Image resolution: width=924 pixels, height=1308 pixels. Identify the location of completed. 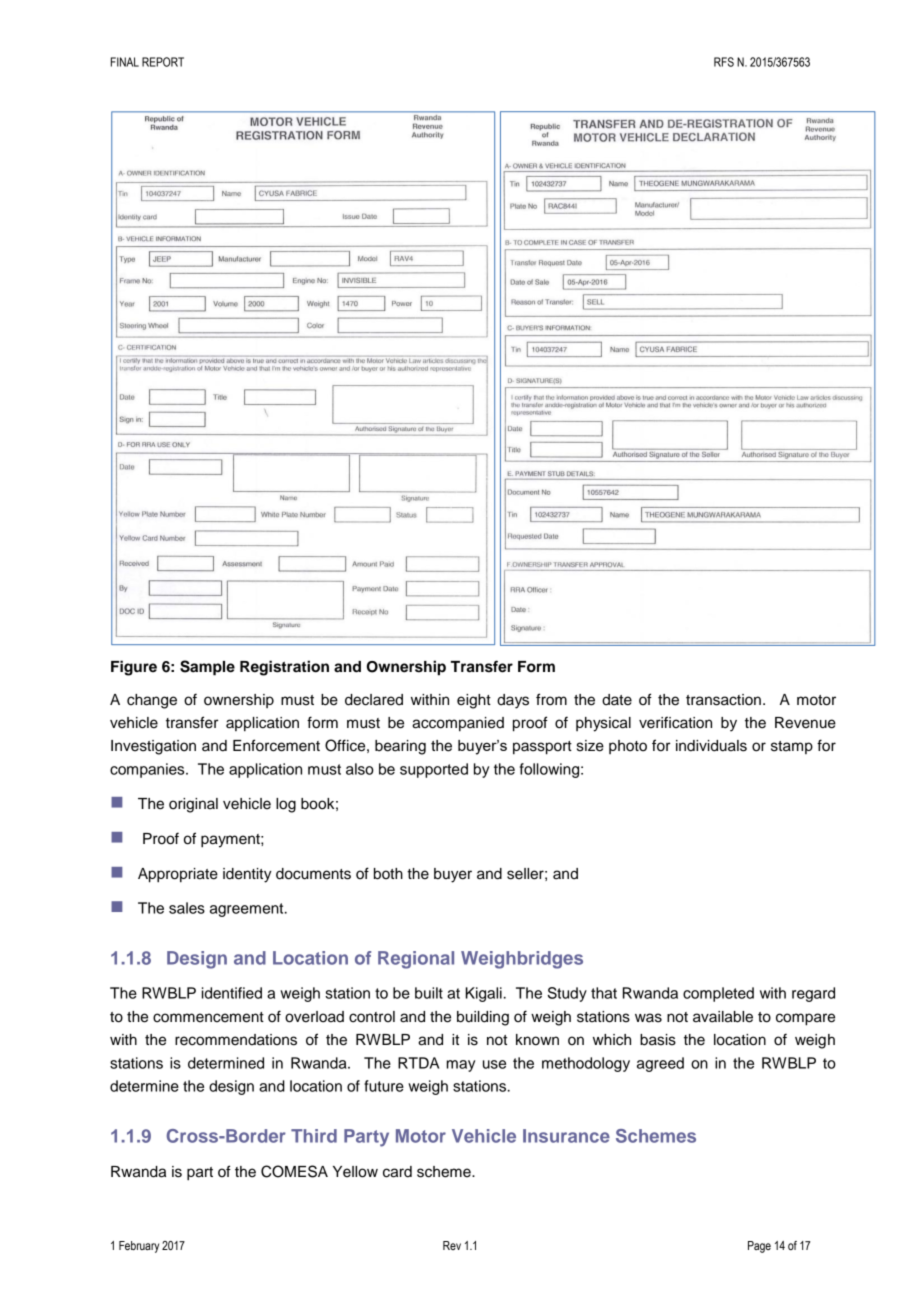
(718, 994).
